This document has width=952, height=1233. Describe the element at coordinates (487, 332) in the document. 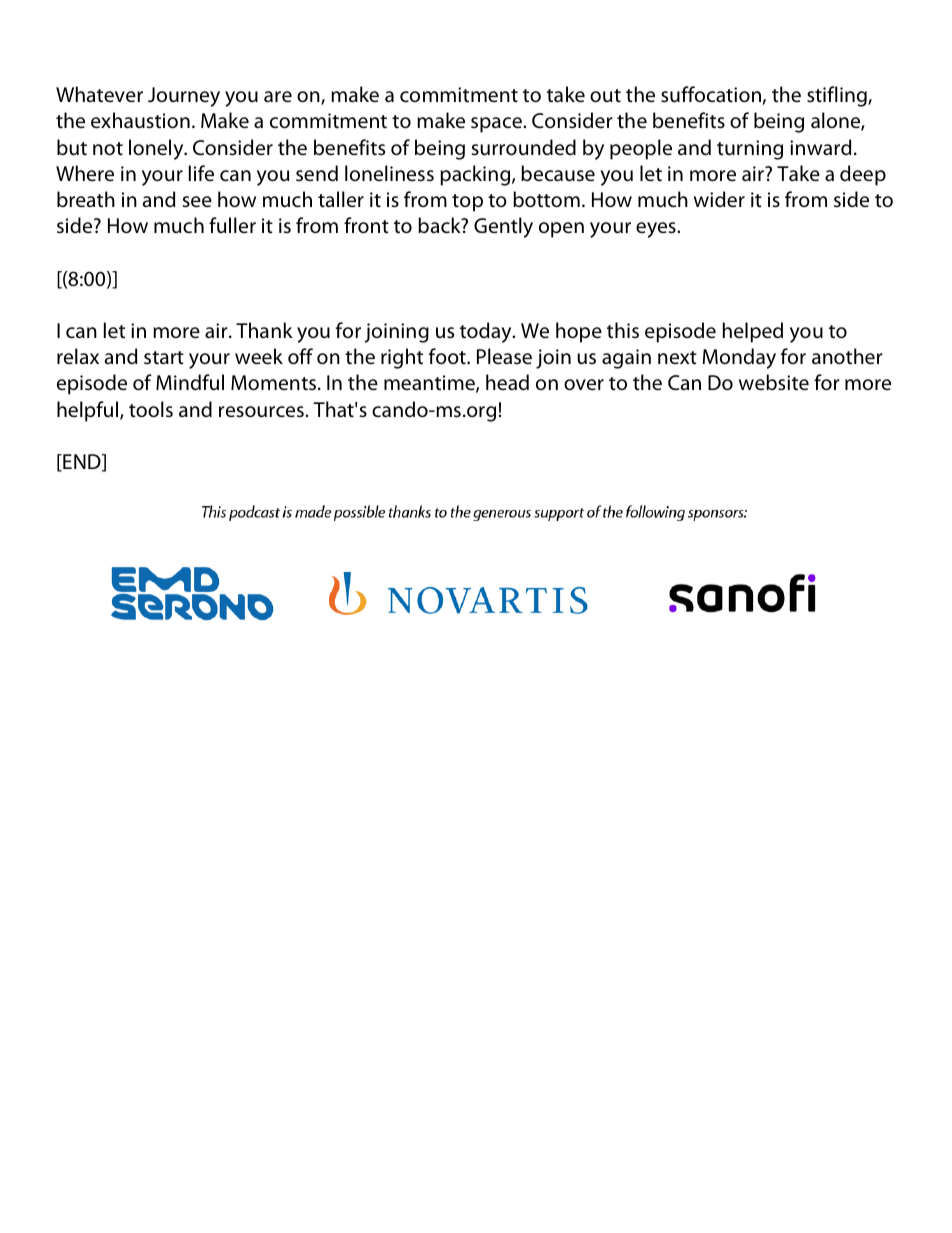

I see `today` at that location.
